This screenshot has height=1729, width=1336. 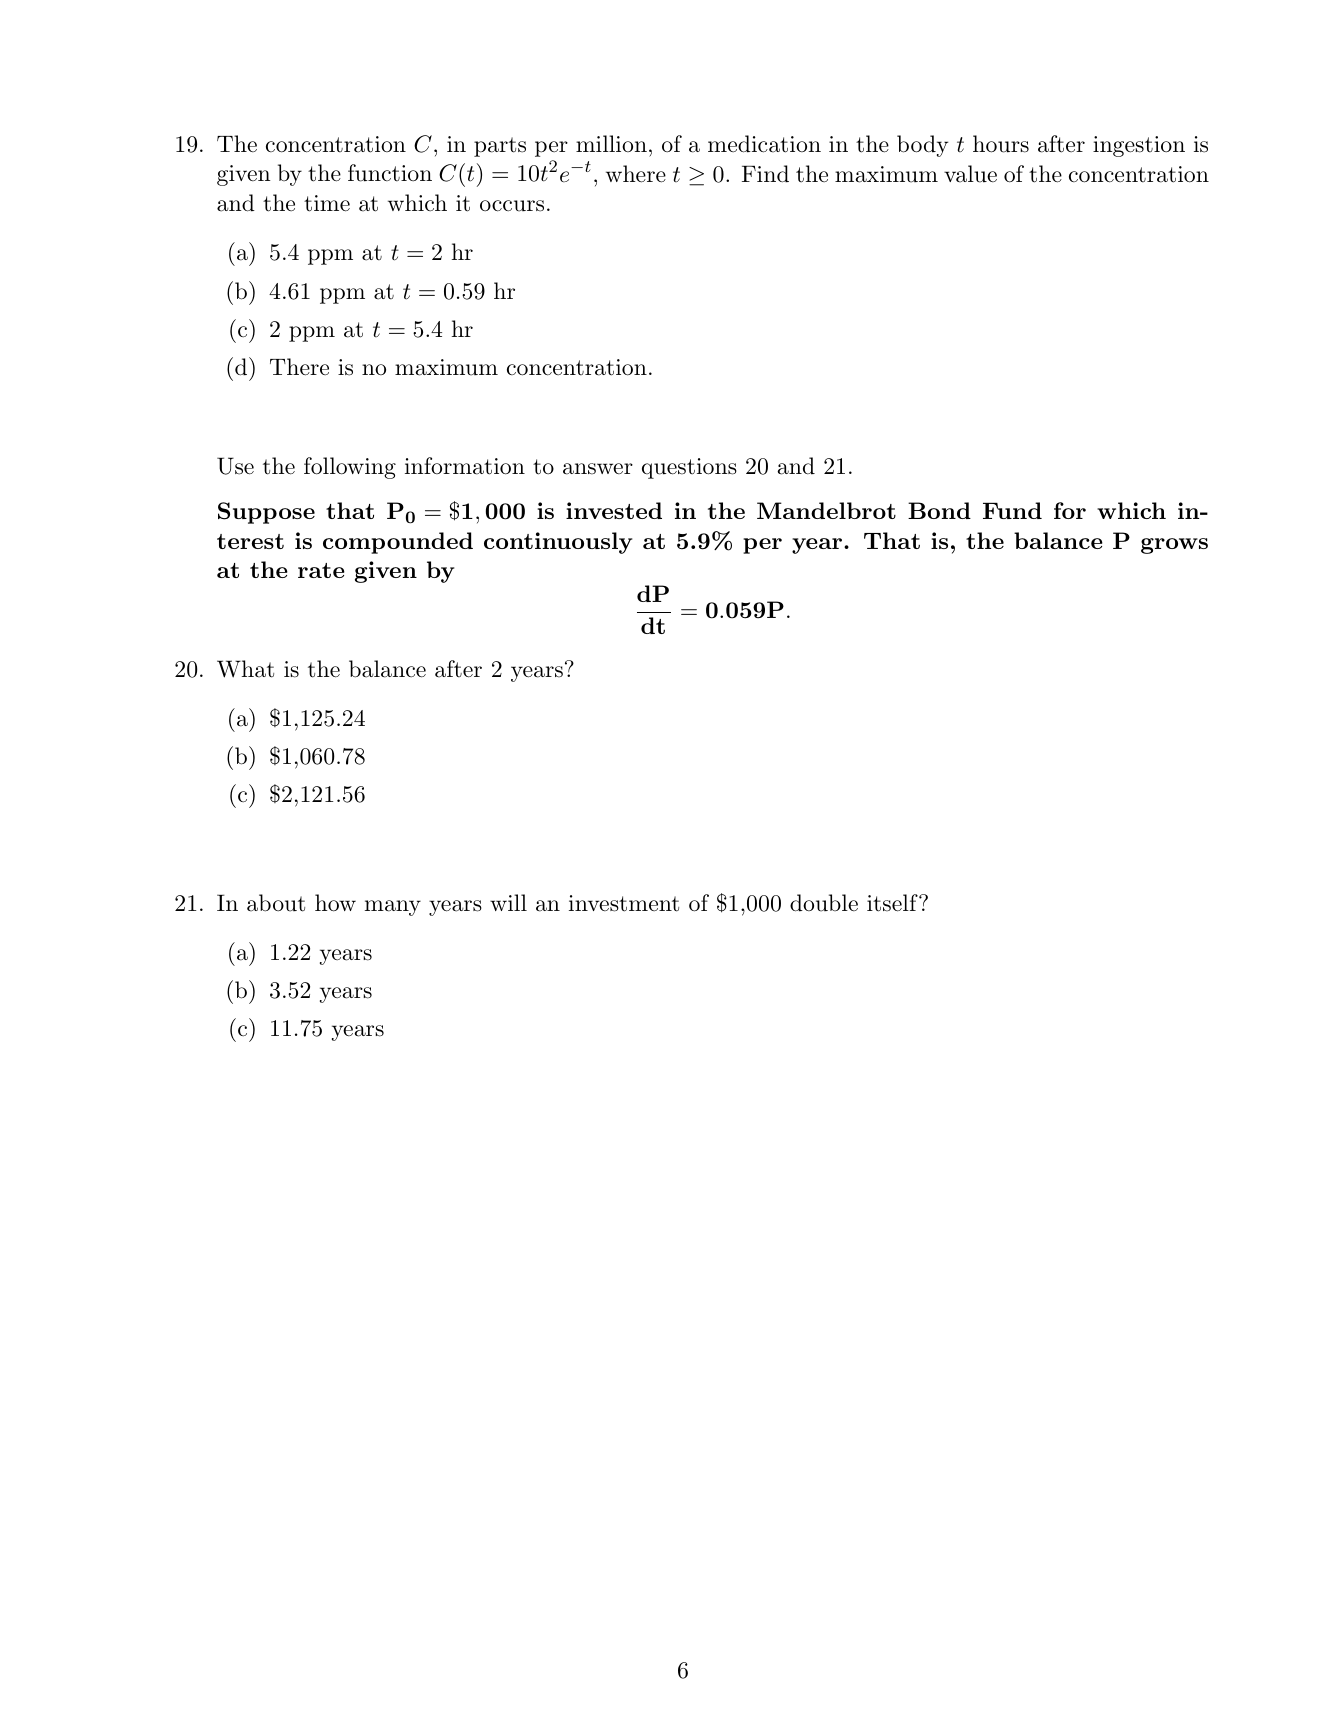 What do you see at coordinates (614, 510) in the screenshot?
I see `invested` at bounding box center [614, 510].
